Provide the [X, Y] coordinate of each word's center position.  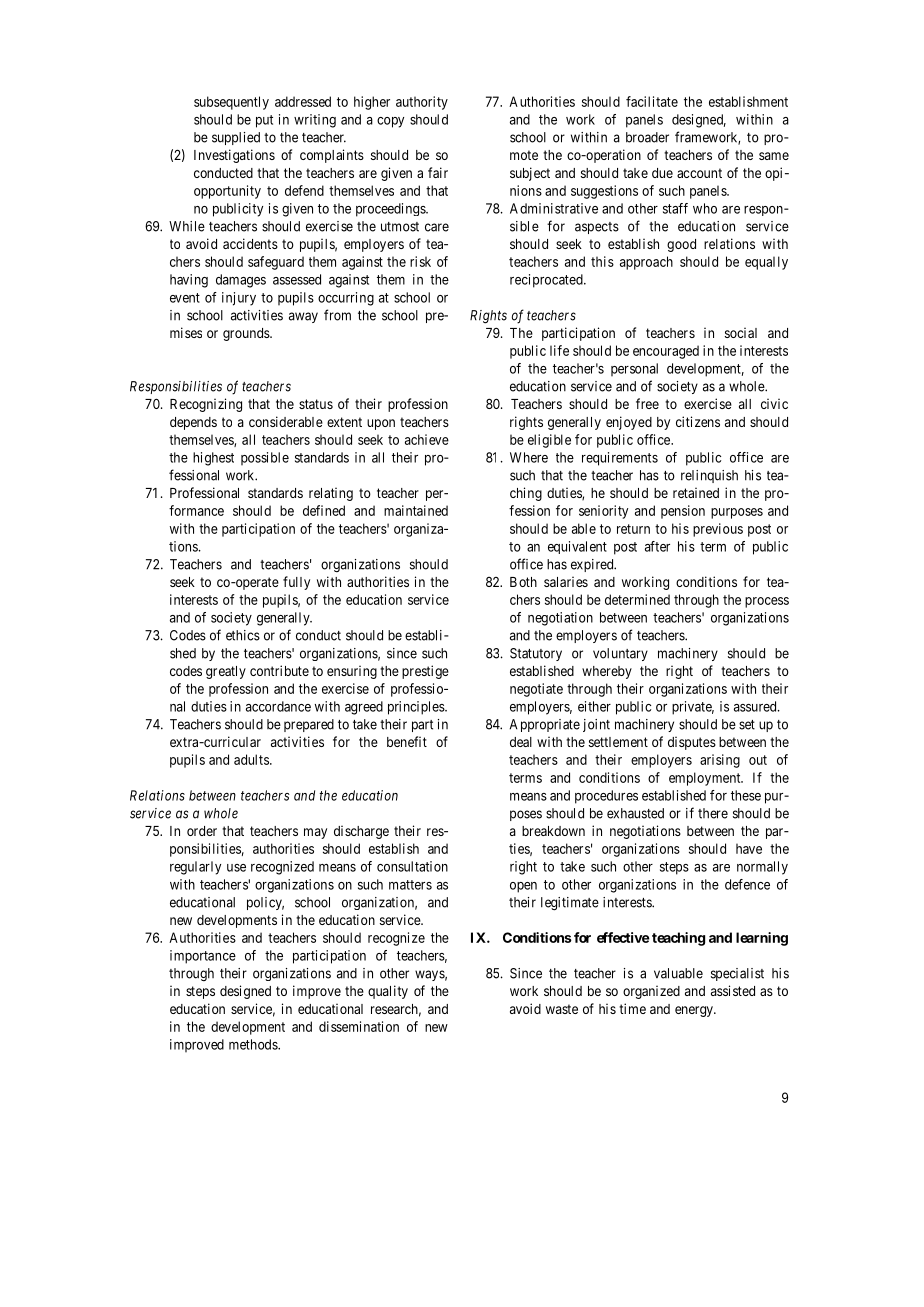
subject [530, 174]
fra [683, 137]
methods [254, 1044]
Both [523, 582]
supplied [236, 138]
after [657, 546]
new [436, 1028]
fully [296, 583]
